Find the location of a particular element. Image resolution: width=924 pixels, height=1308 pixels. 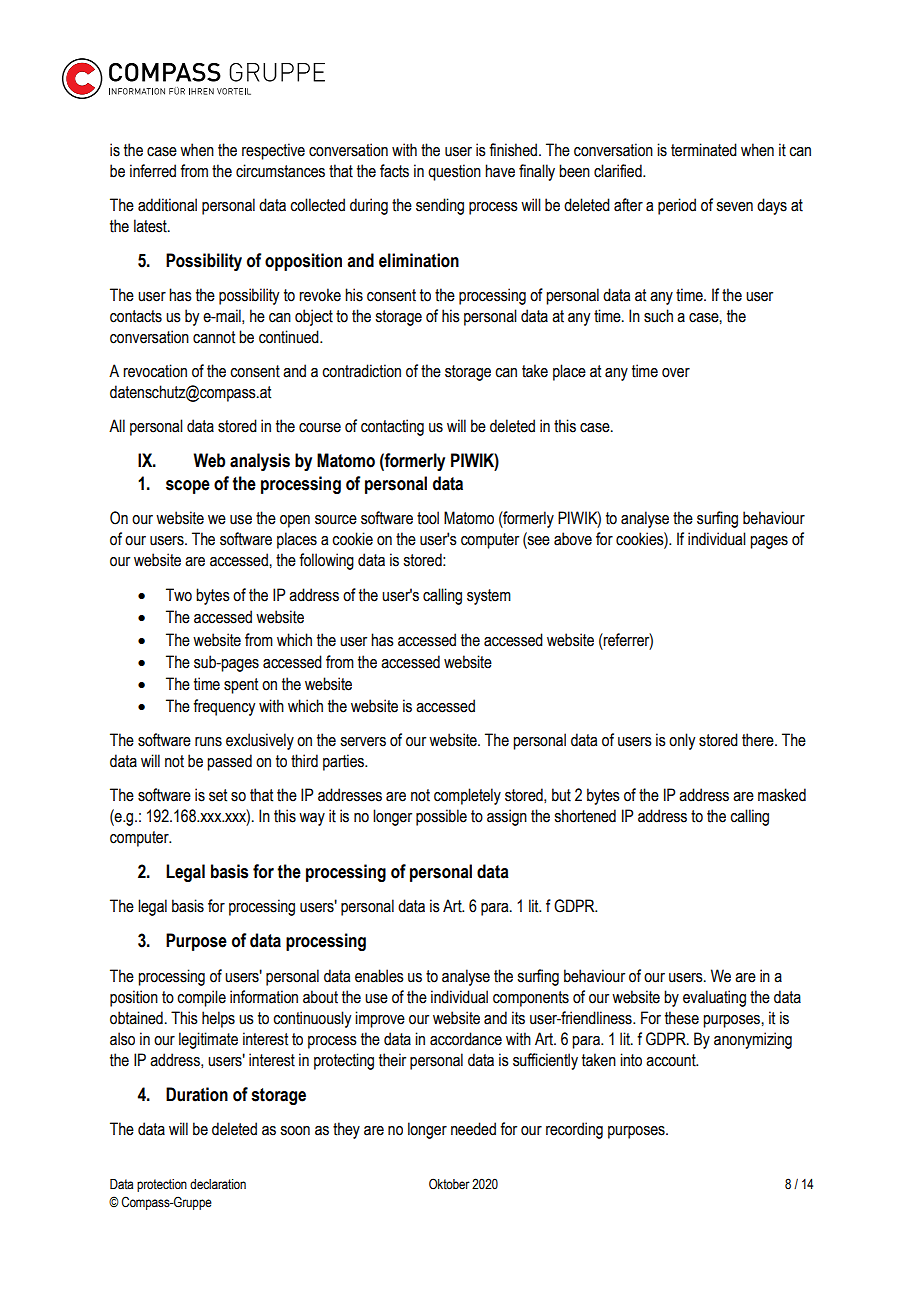

question is located at coordinates (454, 172).
